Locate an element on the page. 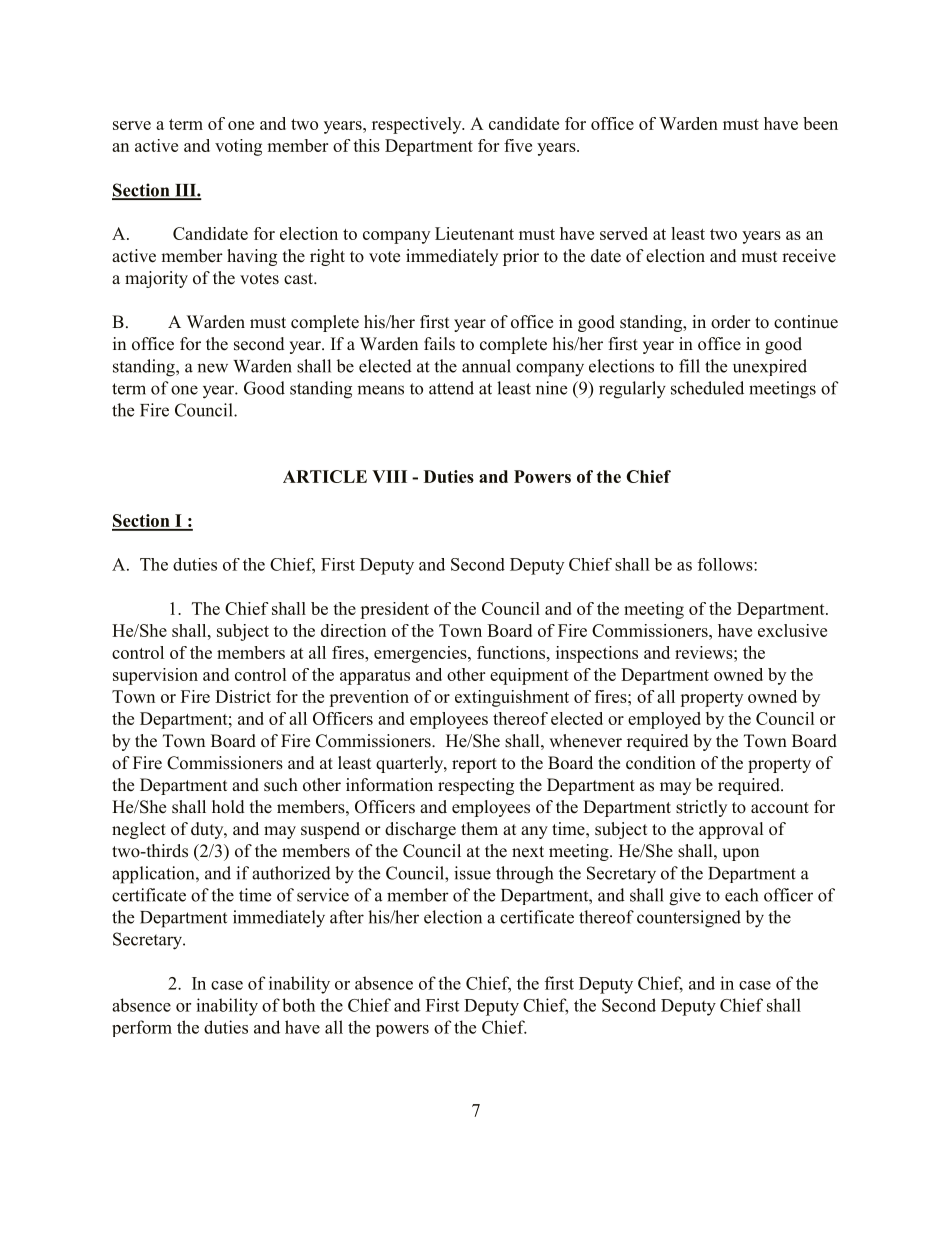 Image resolution: width=952 pixels, height=1233 pixels. employed is located at coordinates (664, 720).
